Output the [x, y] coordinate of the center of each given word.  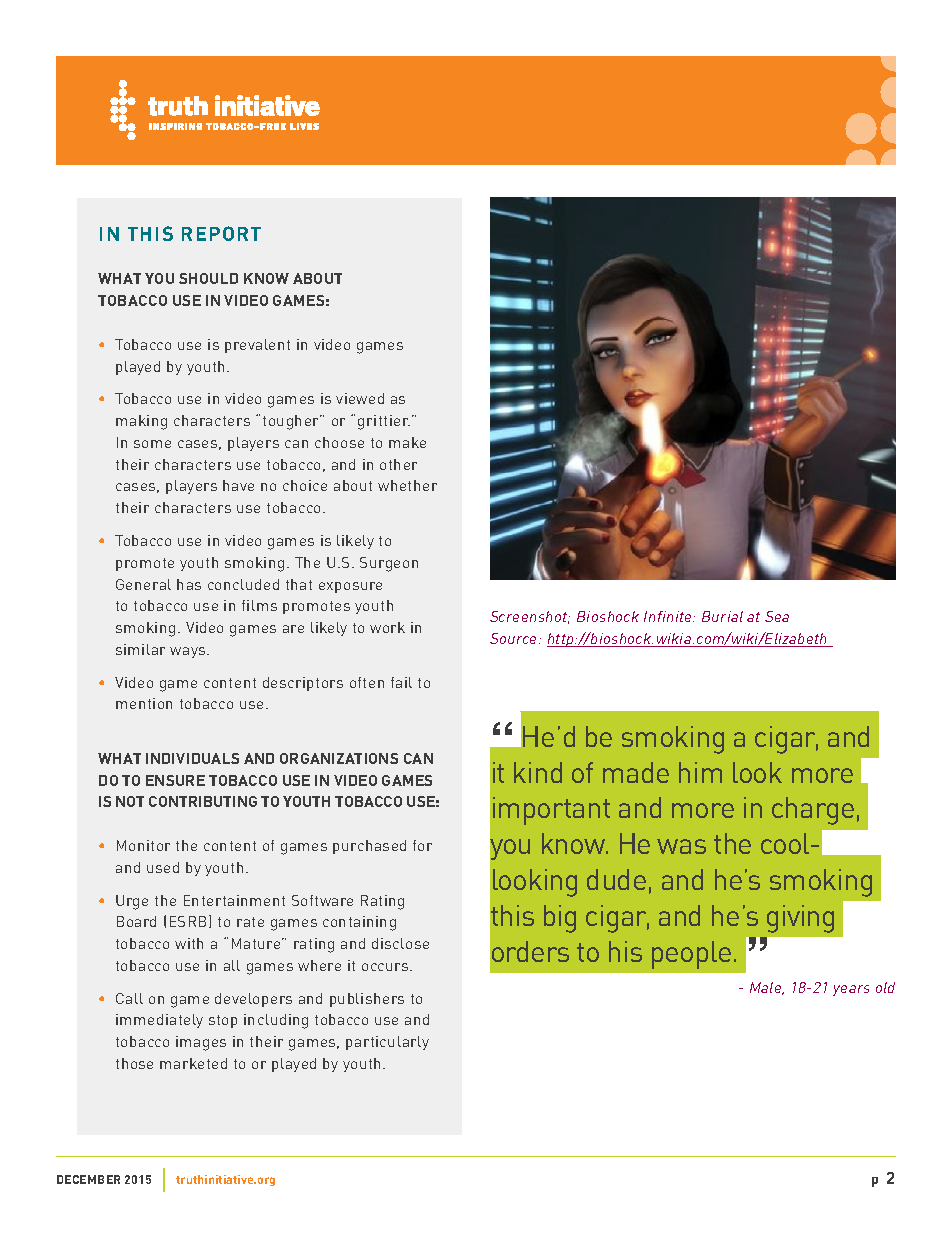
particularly [387, 1043]
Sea [777, 616]
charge [813, 811]
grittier [384, 422]
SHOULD [208, 278]
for [422, 845]
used [163, 867]
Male [767, 988]
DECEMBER [88, 1179]
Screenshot [530, 617]
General [143, 584]
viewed [360, 398]
